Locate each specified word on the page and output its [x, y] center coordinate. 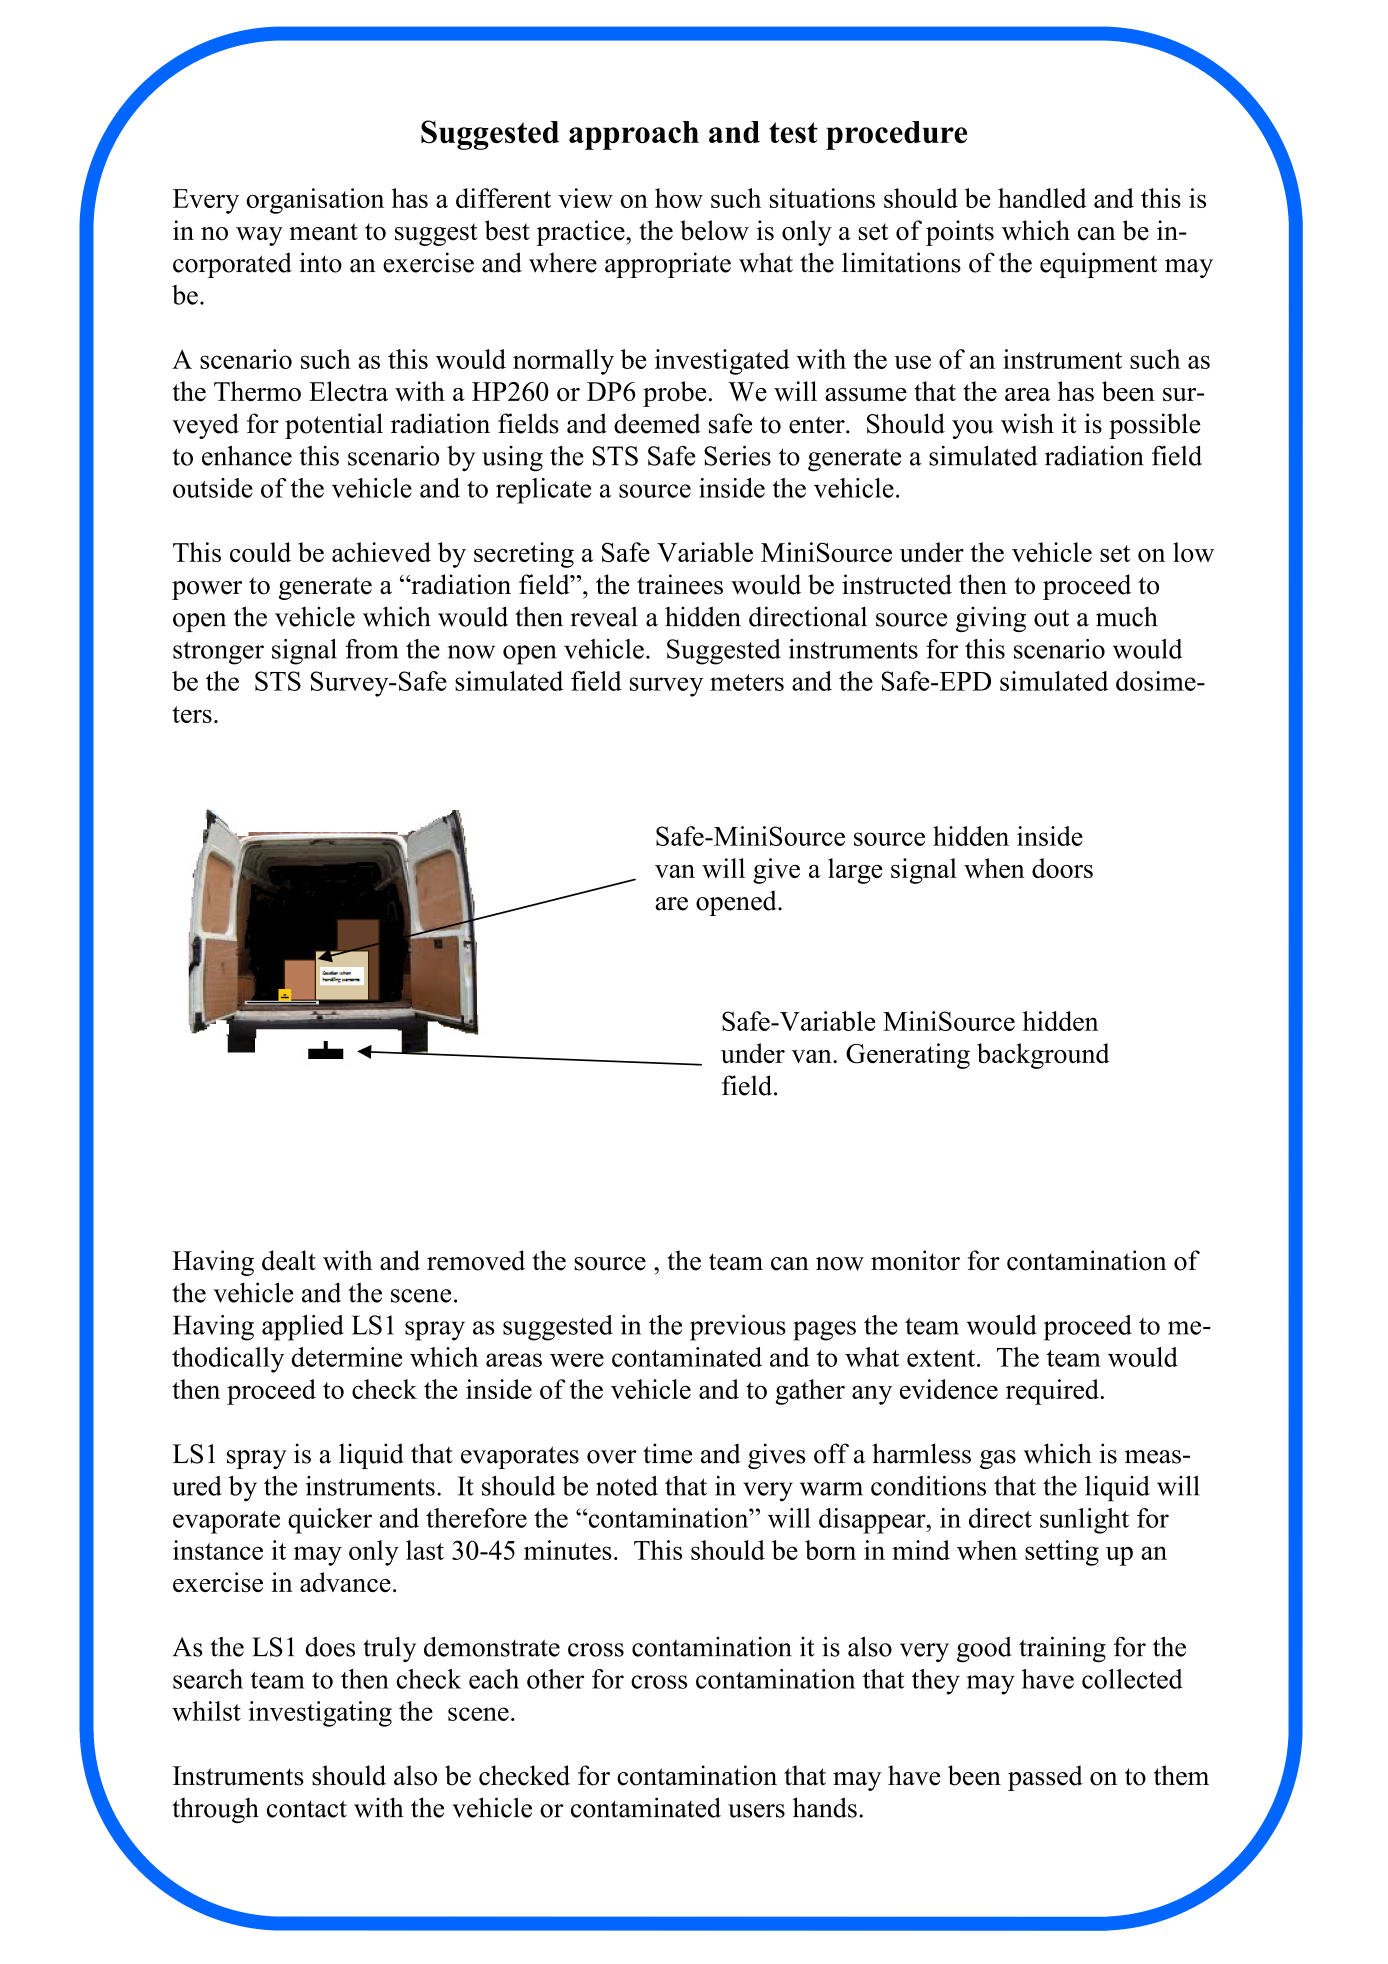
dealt [289, 1260]
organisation [315, 201]
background [1043, 1056]
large [855, 871]
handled [1042, 198]
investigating [320, 1714]
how [679, 198]
